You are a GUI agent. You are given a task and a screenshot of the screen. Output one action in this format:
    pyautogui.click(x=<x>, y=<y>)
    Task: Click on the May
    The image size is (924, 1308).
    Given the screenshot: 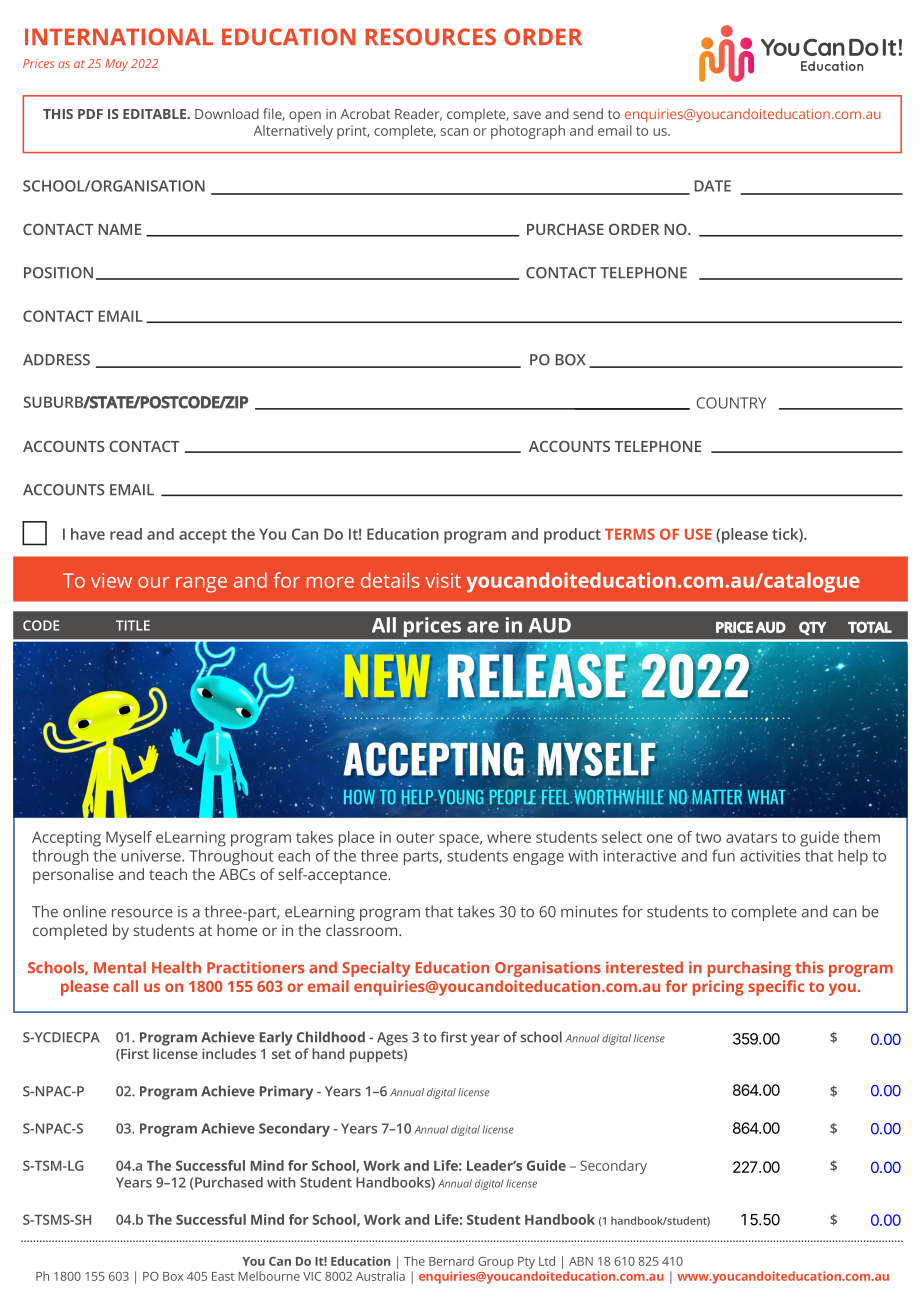 What is the action you would take?
    pyautogui.click(x=116, y=65)
